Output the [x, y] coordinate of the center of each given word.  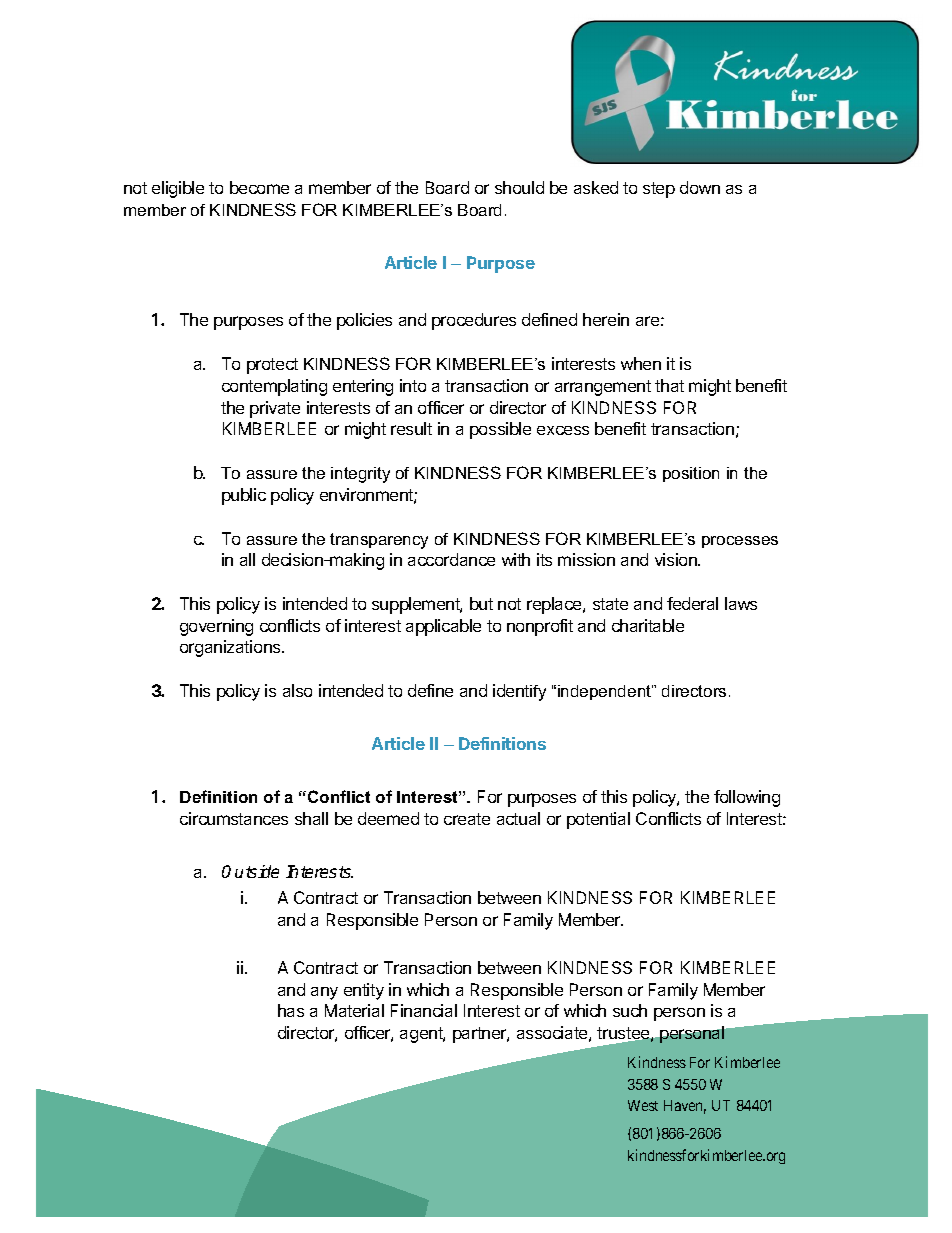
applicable [443, 627]
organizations [231, 648]
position [691, 474]
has [291, 1010]
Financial [424, 1010]
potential [598, 820]
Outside [250, 871]
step [659, 190]
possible [500, 430]
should [519, 187]
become [259, 187]
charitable [648, 625]
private [275, 409]
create [467, 819]
